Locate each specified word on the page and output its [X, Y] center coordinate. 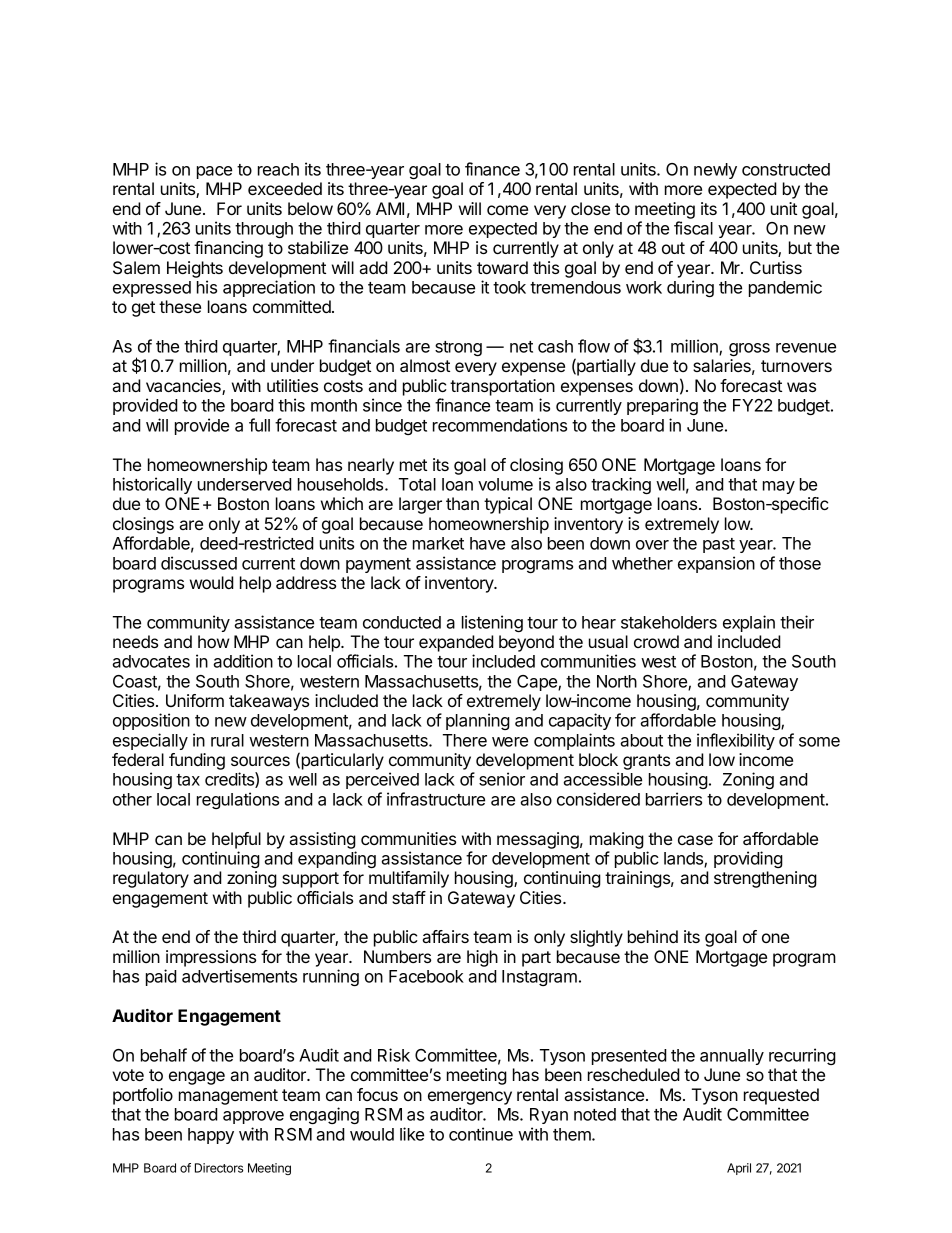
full [259, 425]
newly [715, 171]
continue [481, 1134]
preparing [662, 406]
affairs [446, 936]
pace [214, 172]
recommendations [500, 425]
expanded [456, 643]
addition [243, 661]
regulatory [151, 879]
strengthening [765, 879]
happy [211, 1136]
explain [749, 623]
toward [502, 267]
